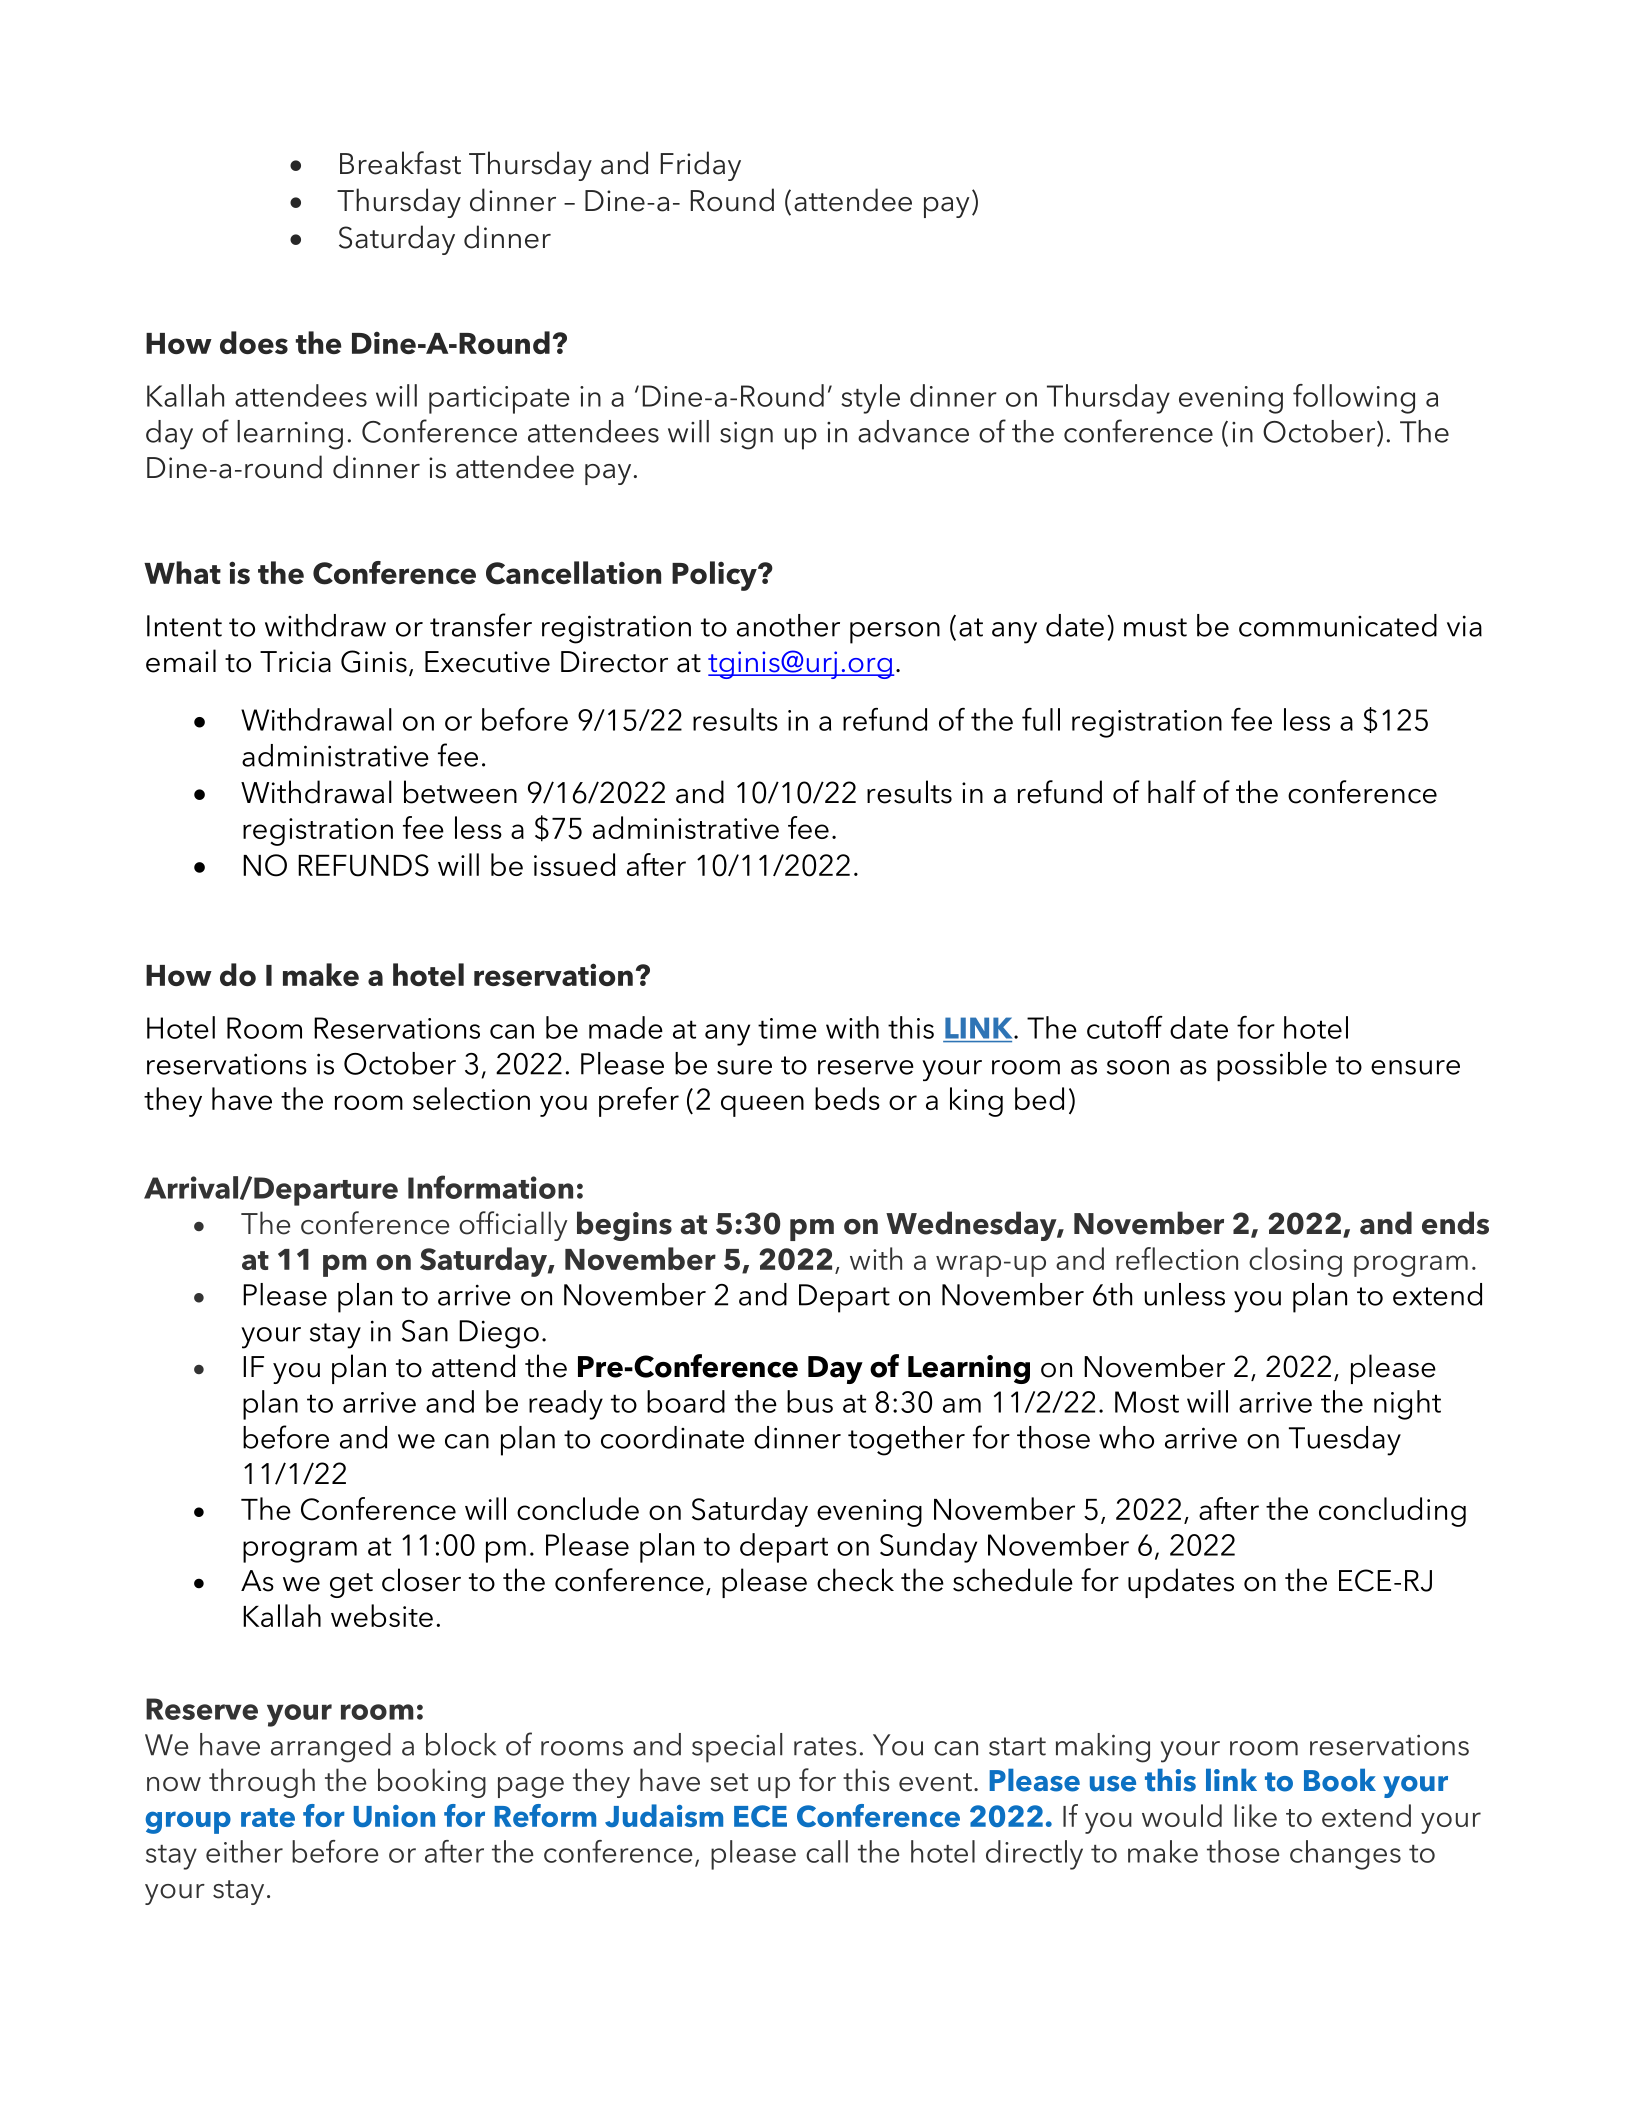 This screenshot has height=2119, width=1638. Describe the element at coordinates (1354, 399) in the screenshot. I see `following` at that location.
